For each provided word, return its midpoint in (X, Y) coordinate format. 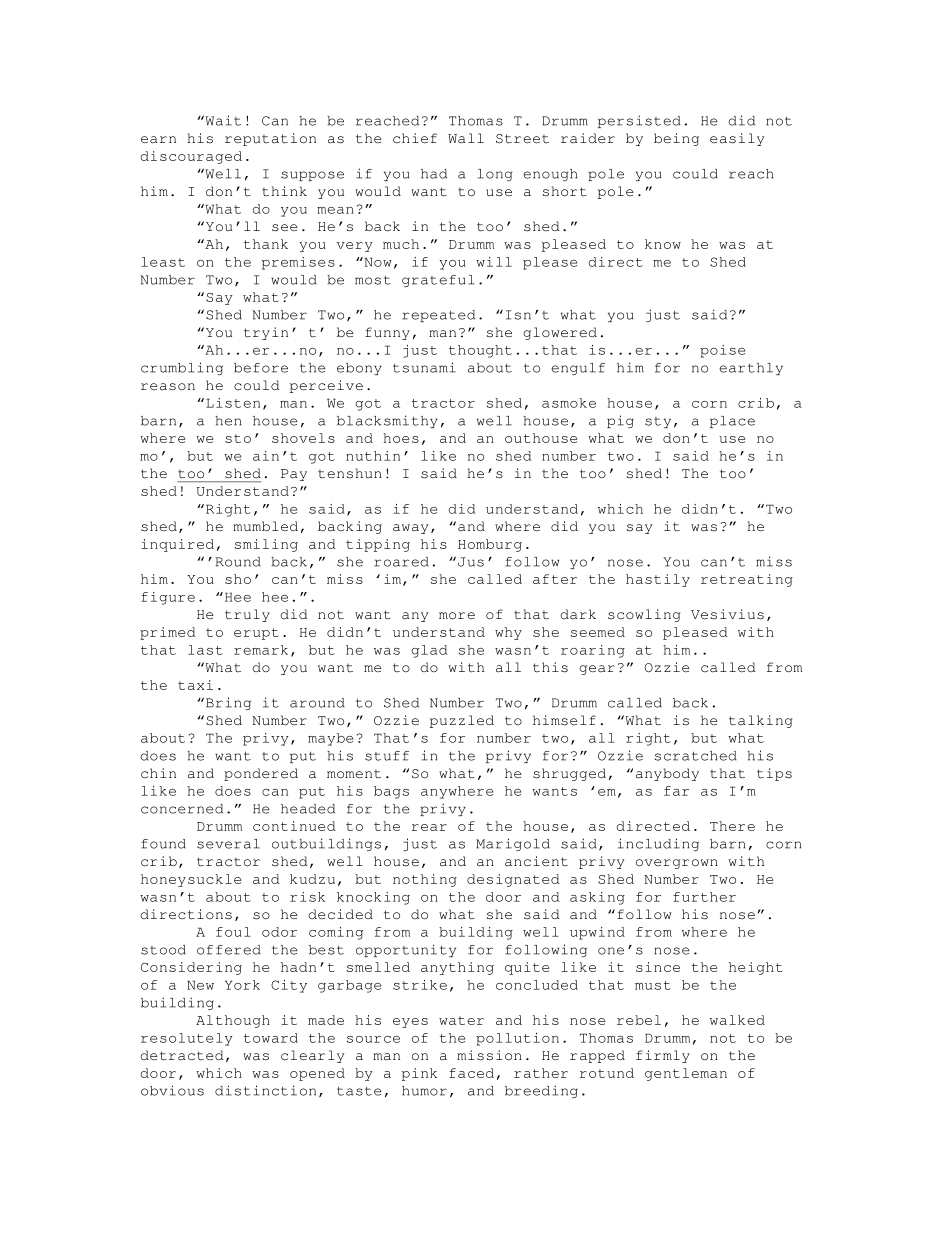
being (676, 139)
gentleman (686, 1074)
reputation (270, 139)
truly (247, 615)
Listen (233, 403)
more (457, 616)
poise (722, 351)
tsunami (424, 367)
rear (429, 827)
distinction (265, 1090)
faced (471, 1073)
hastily (658, 580)
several (228, 844)
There (732, 826)
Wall (466, 138)
